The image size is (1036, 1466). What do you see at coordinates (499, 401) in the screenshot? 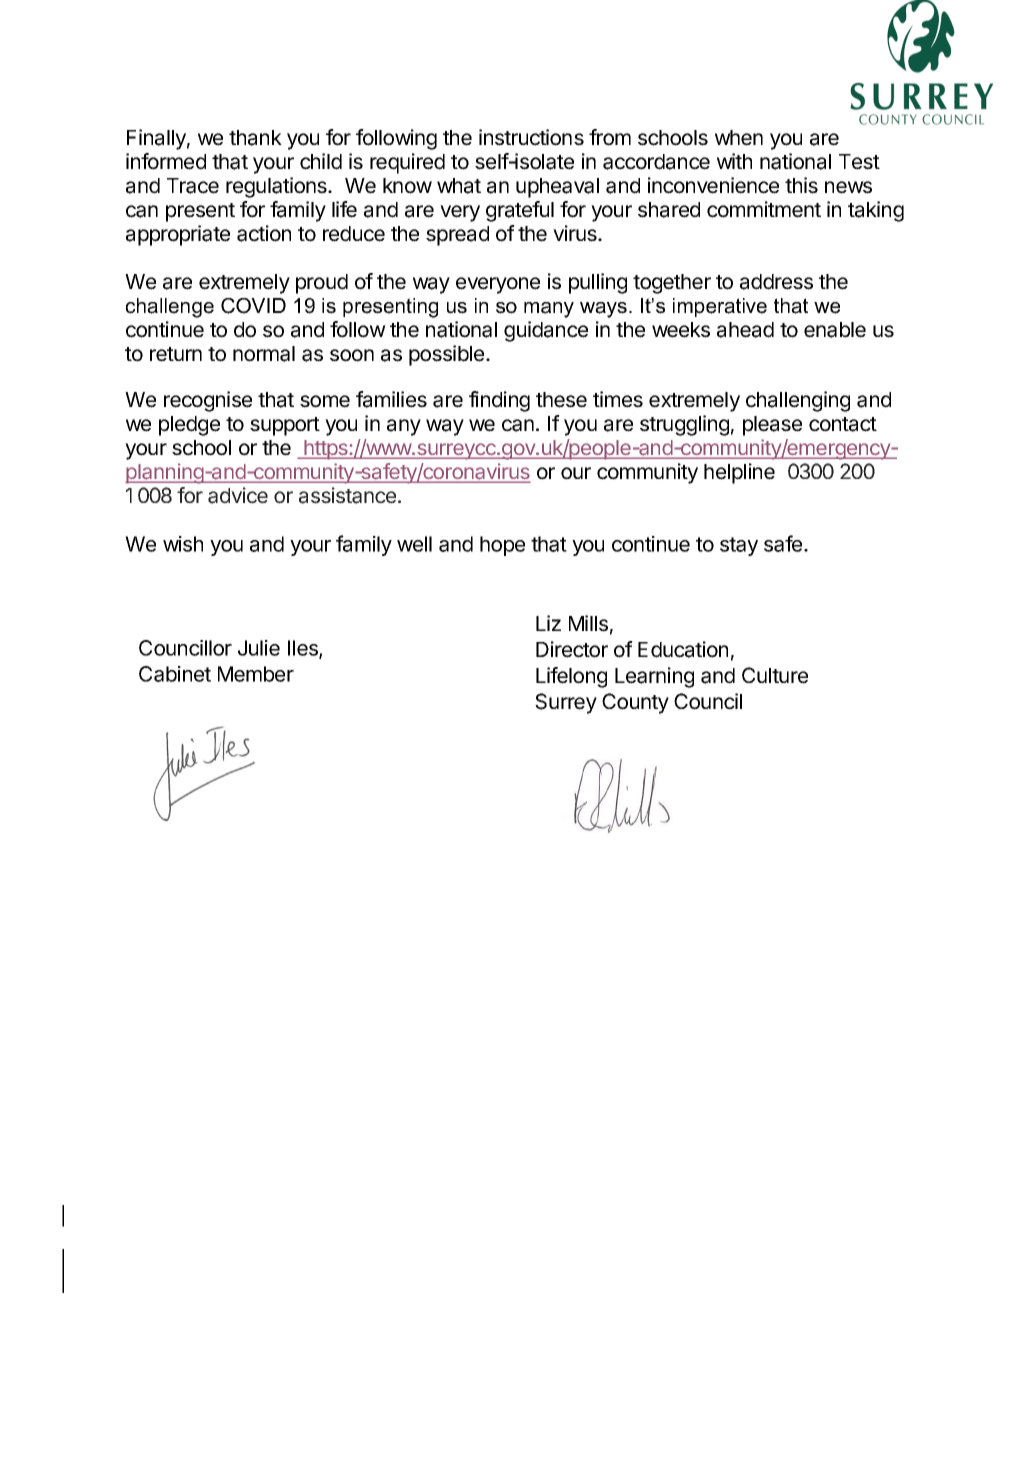
I see `finding` at bounding box center [499, 401].
